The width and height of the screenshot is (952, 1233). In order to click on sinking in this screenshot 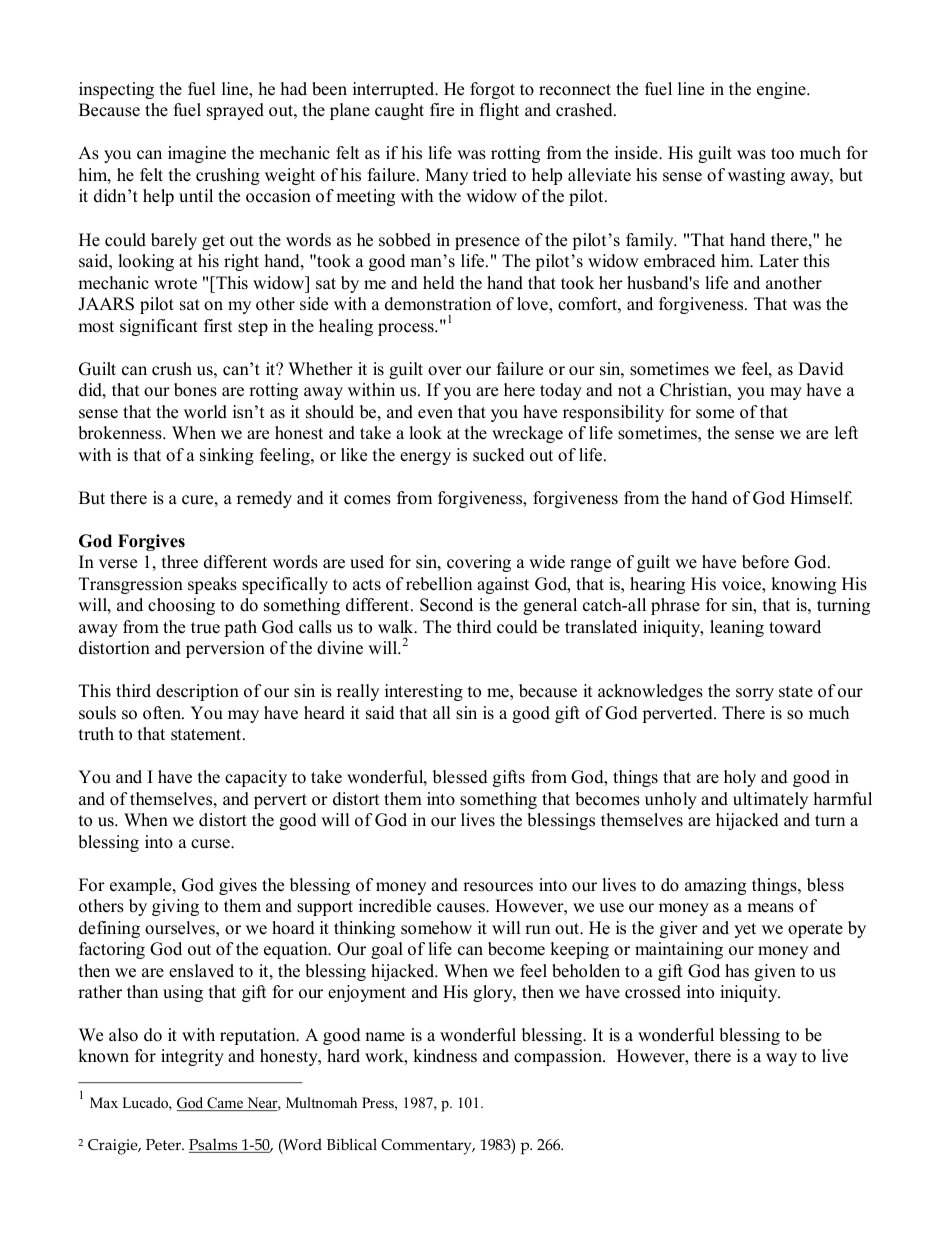, I will do `click(227, 456)`.
